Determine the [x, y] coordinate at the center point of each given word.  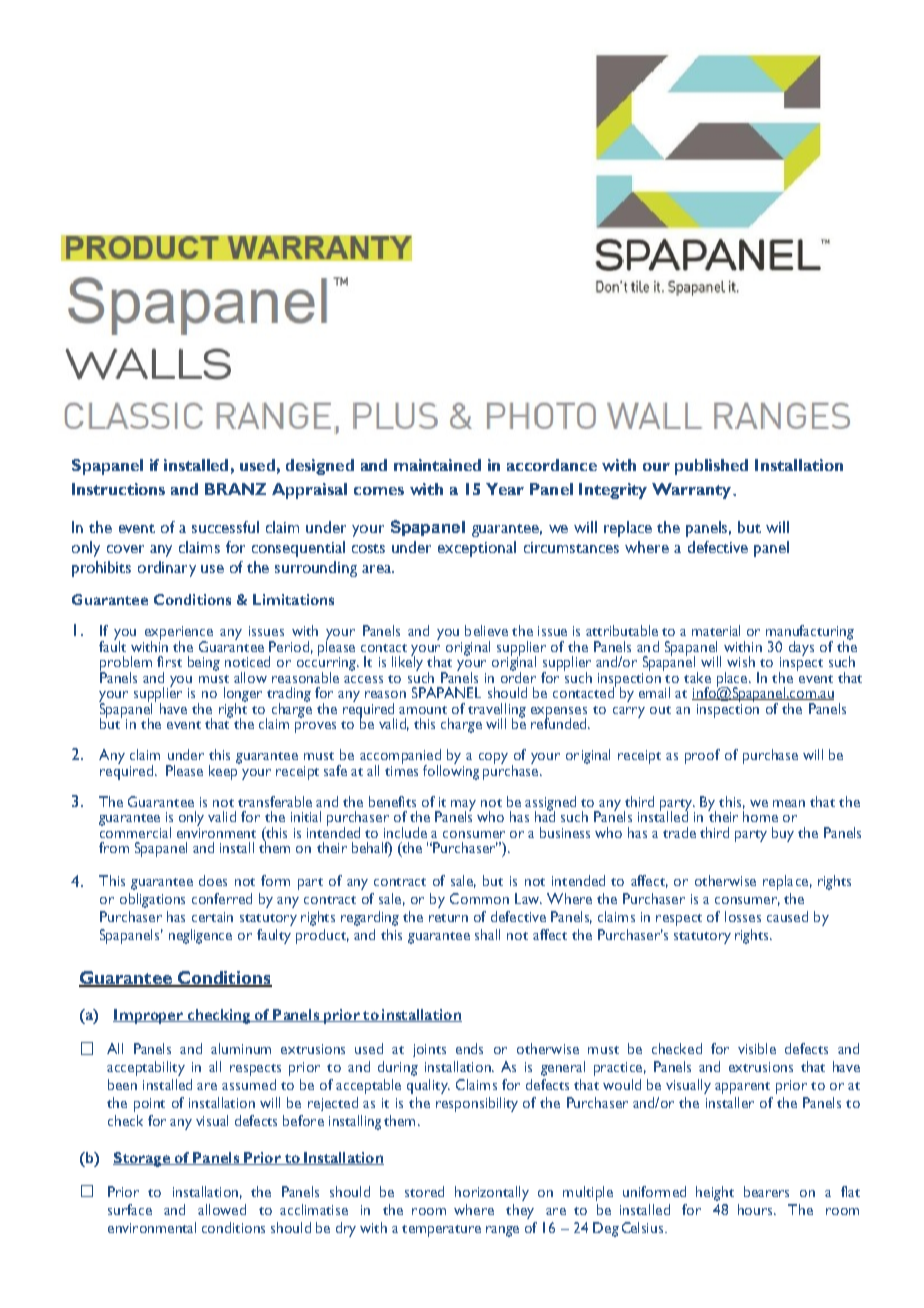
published [711, 467]
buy [783, 834]
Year [505, 489]
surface [130, 1209]
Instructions [118, 489]
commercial [135, 831]
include [405, 832]
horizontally [492, 1193]
